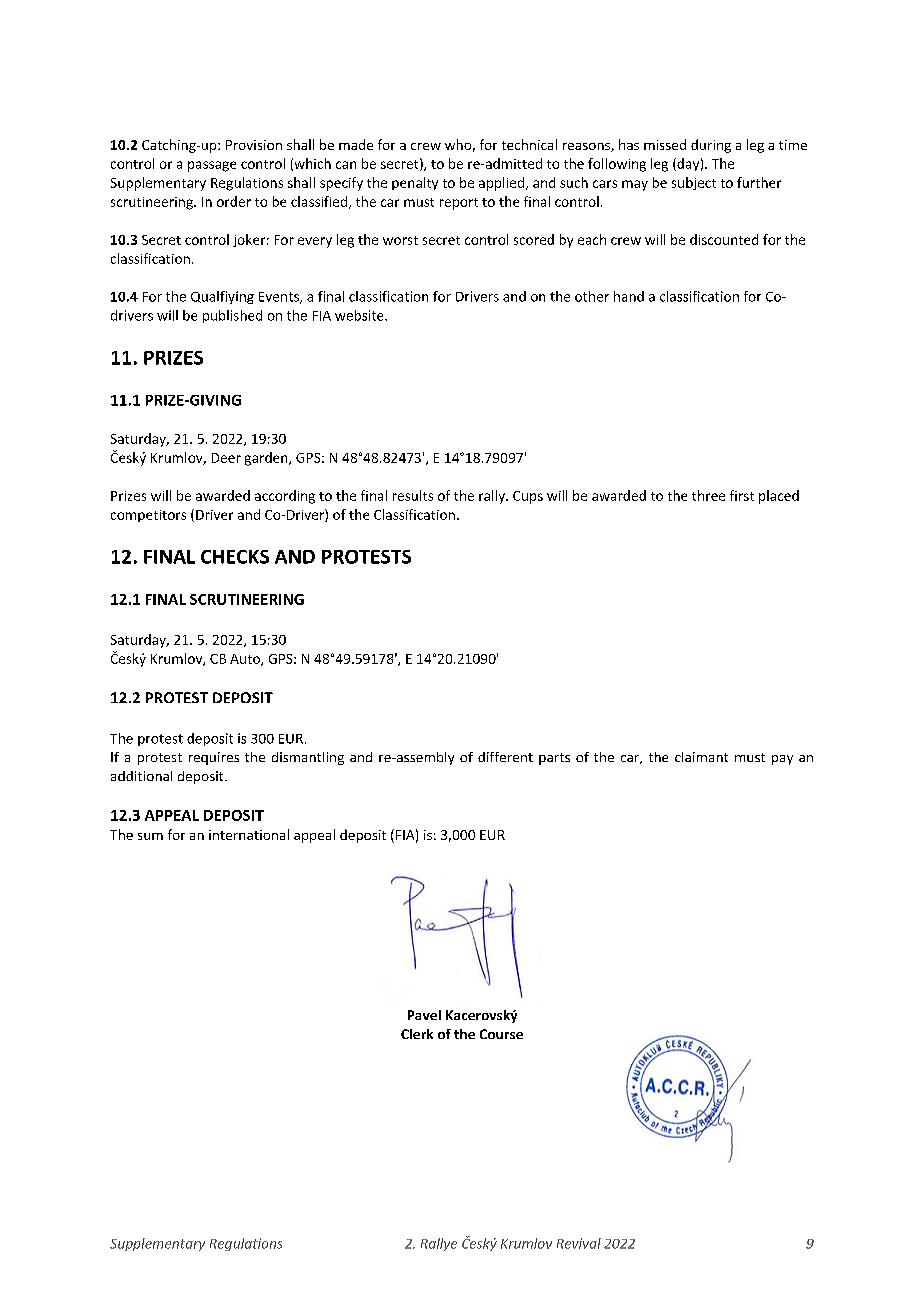 The width and height of the document is (924, 1308). Describe the element at coordinates (501, 1034) in the document. I see `Course` at that location.
